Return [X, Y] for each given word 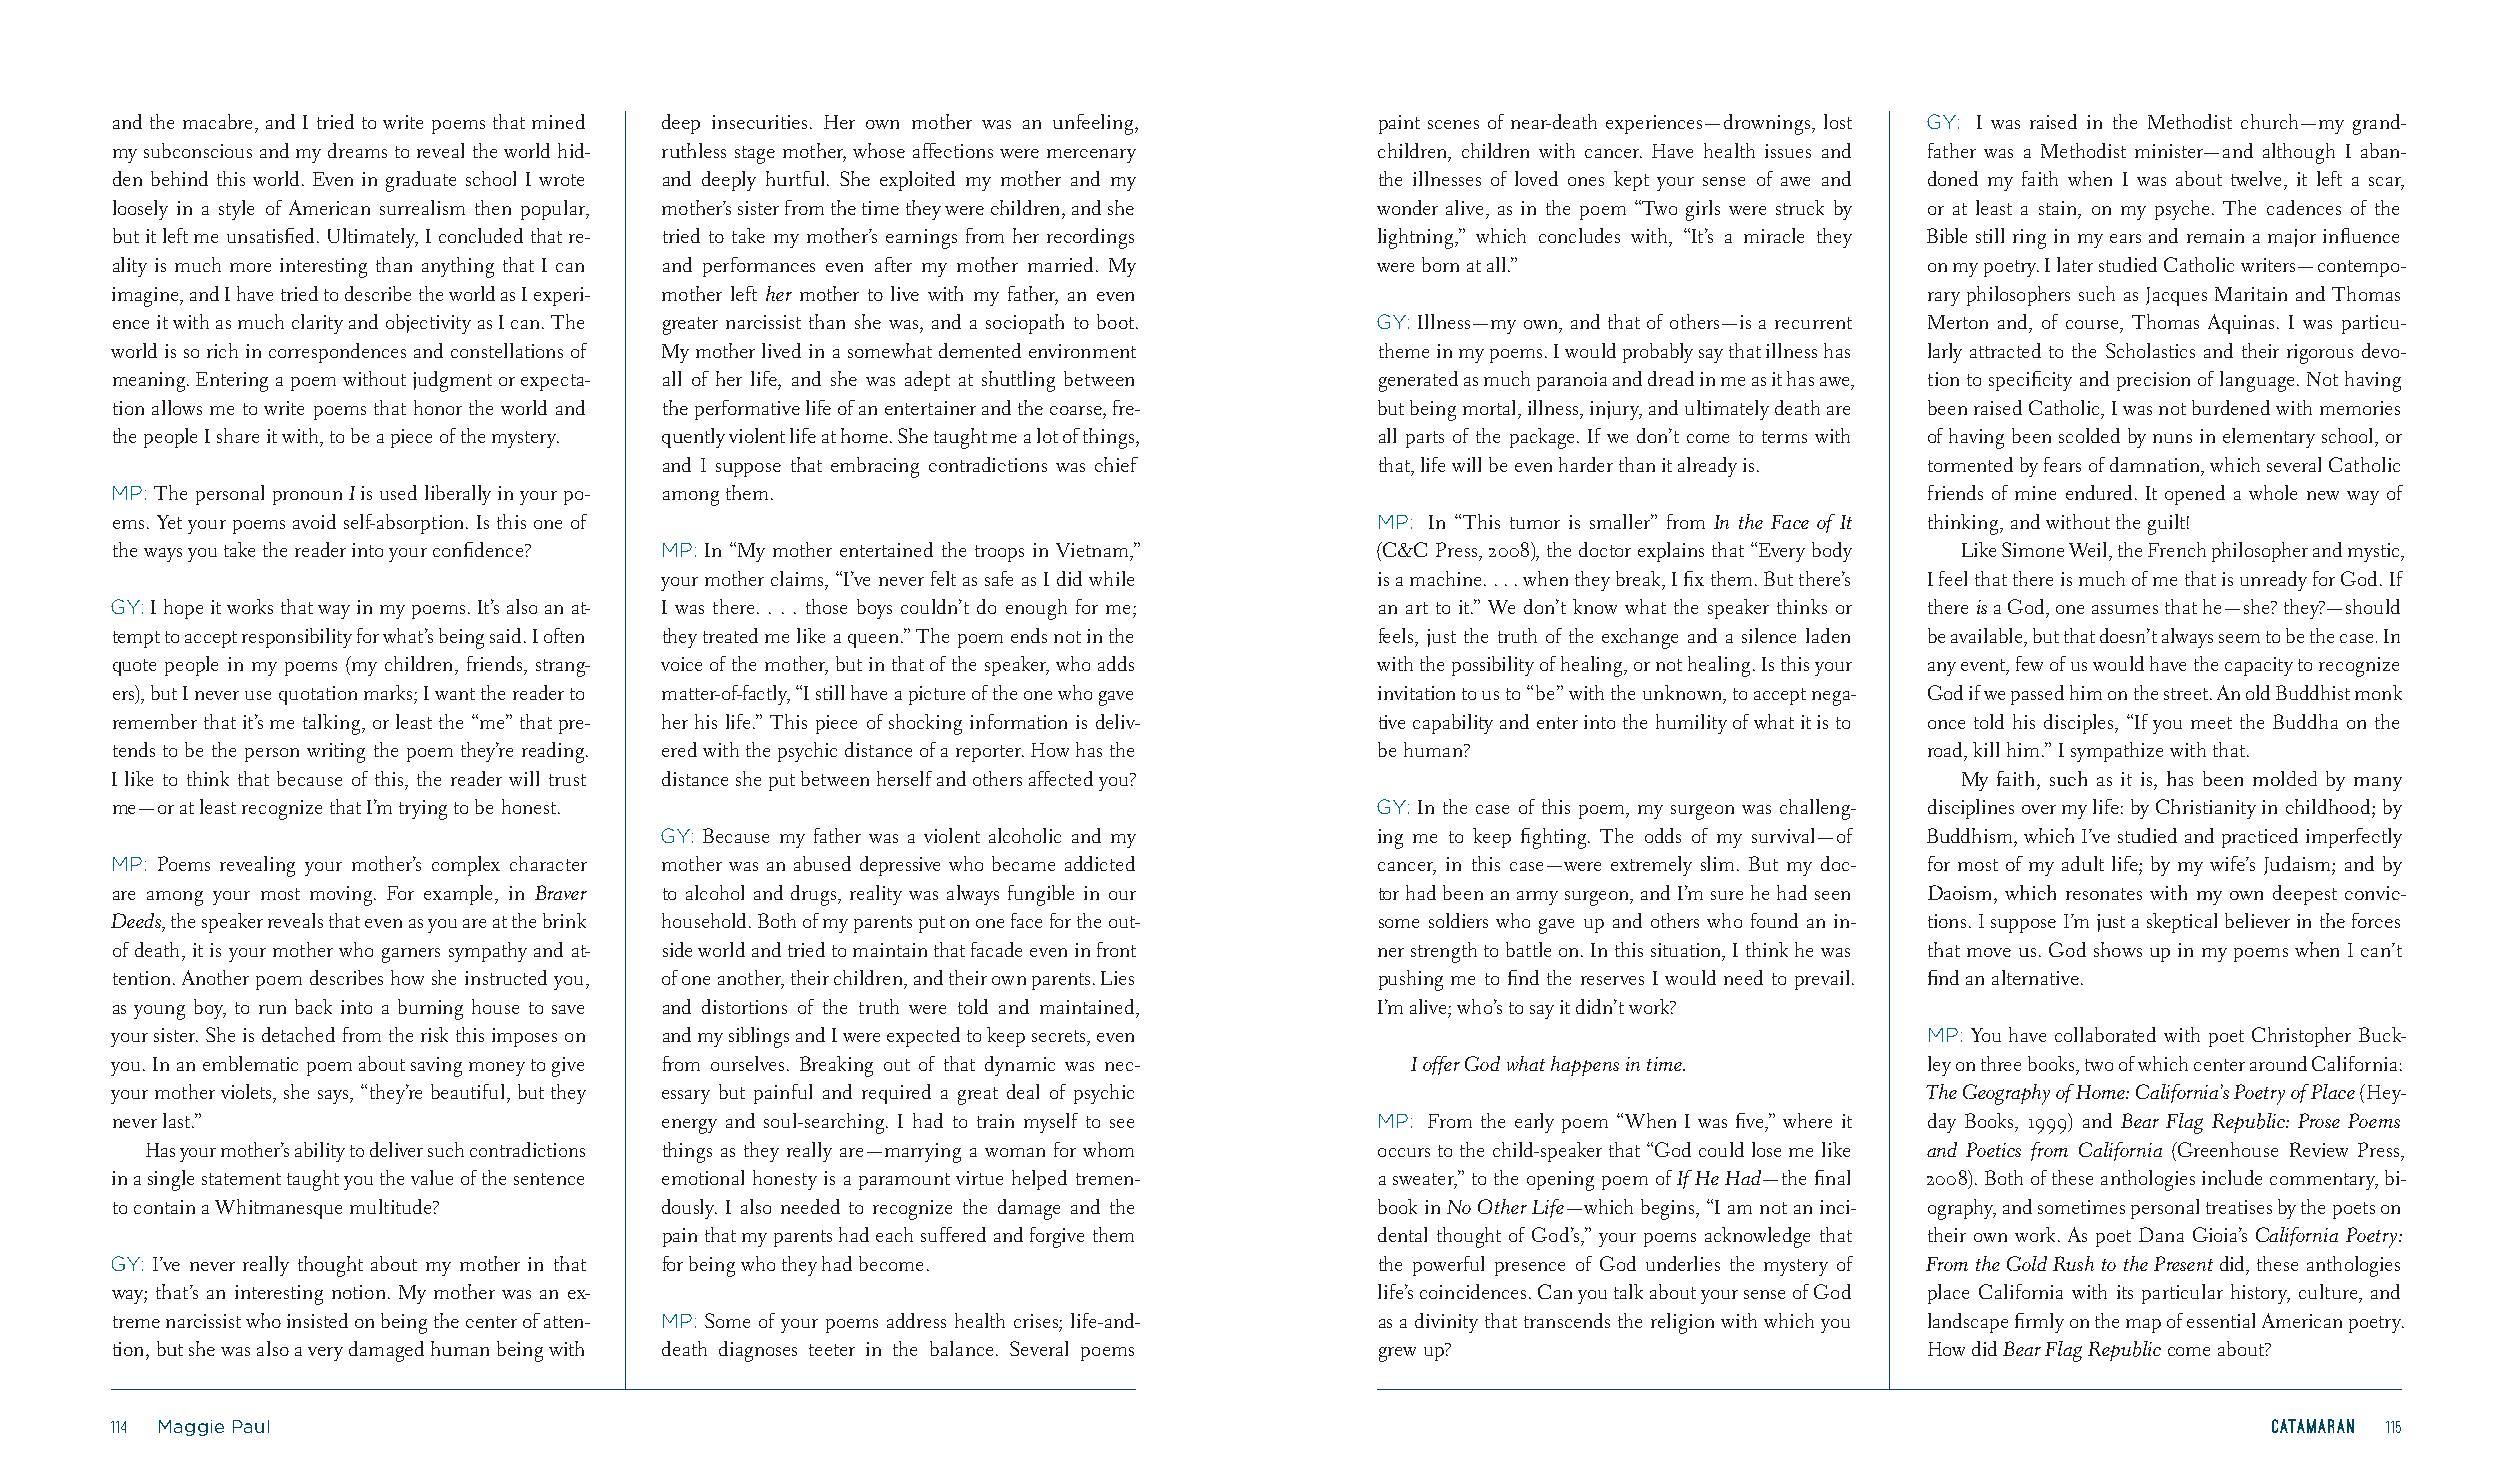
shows [2118, 949]
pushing [1411, 980]
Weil [2089, 549]
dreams [357, 150]
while [1111, 578]
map [2143, 1326]
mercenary [1091, 156]
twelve [2256, 178]
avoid [314, 521]
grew [1397, 1354]
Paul [251, 1426]
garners [411, 955]
